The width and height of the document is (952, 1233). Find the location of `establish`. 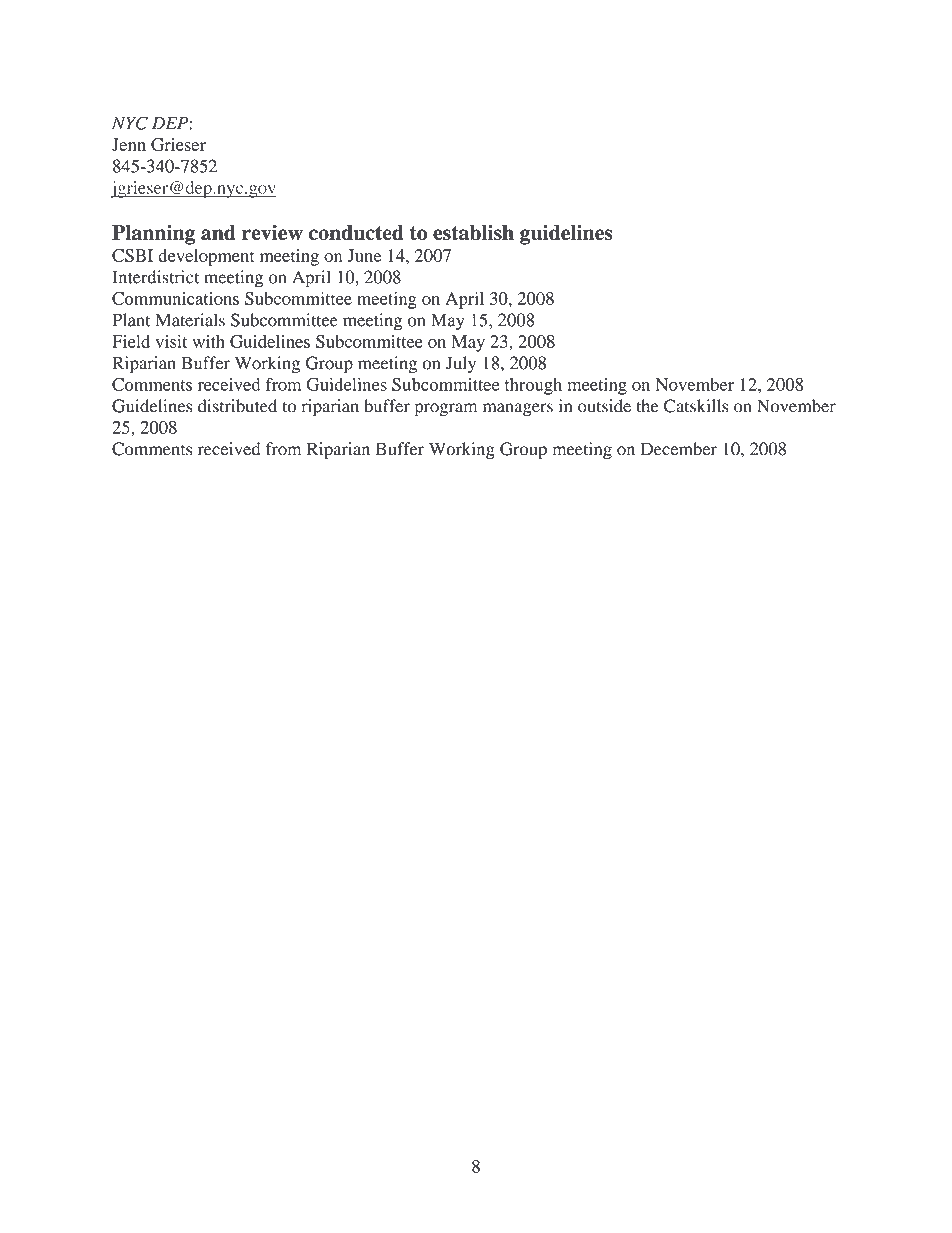

establish is located at coordinates (473, 233).
